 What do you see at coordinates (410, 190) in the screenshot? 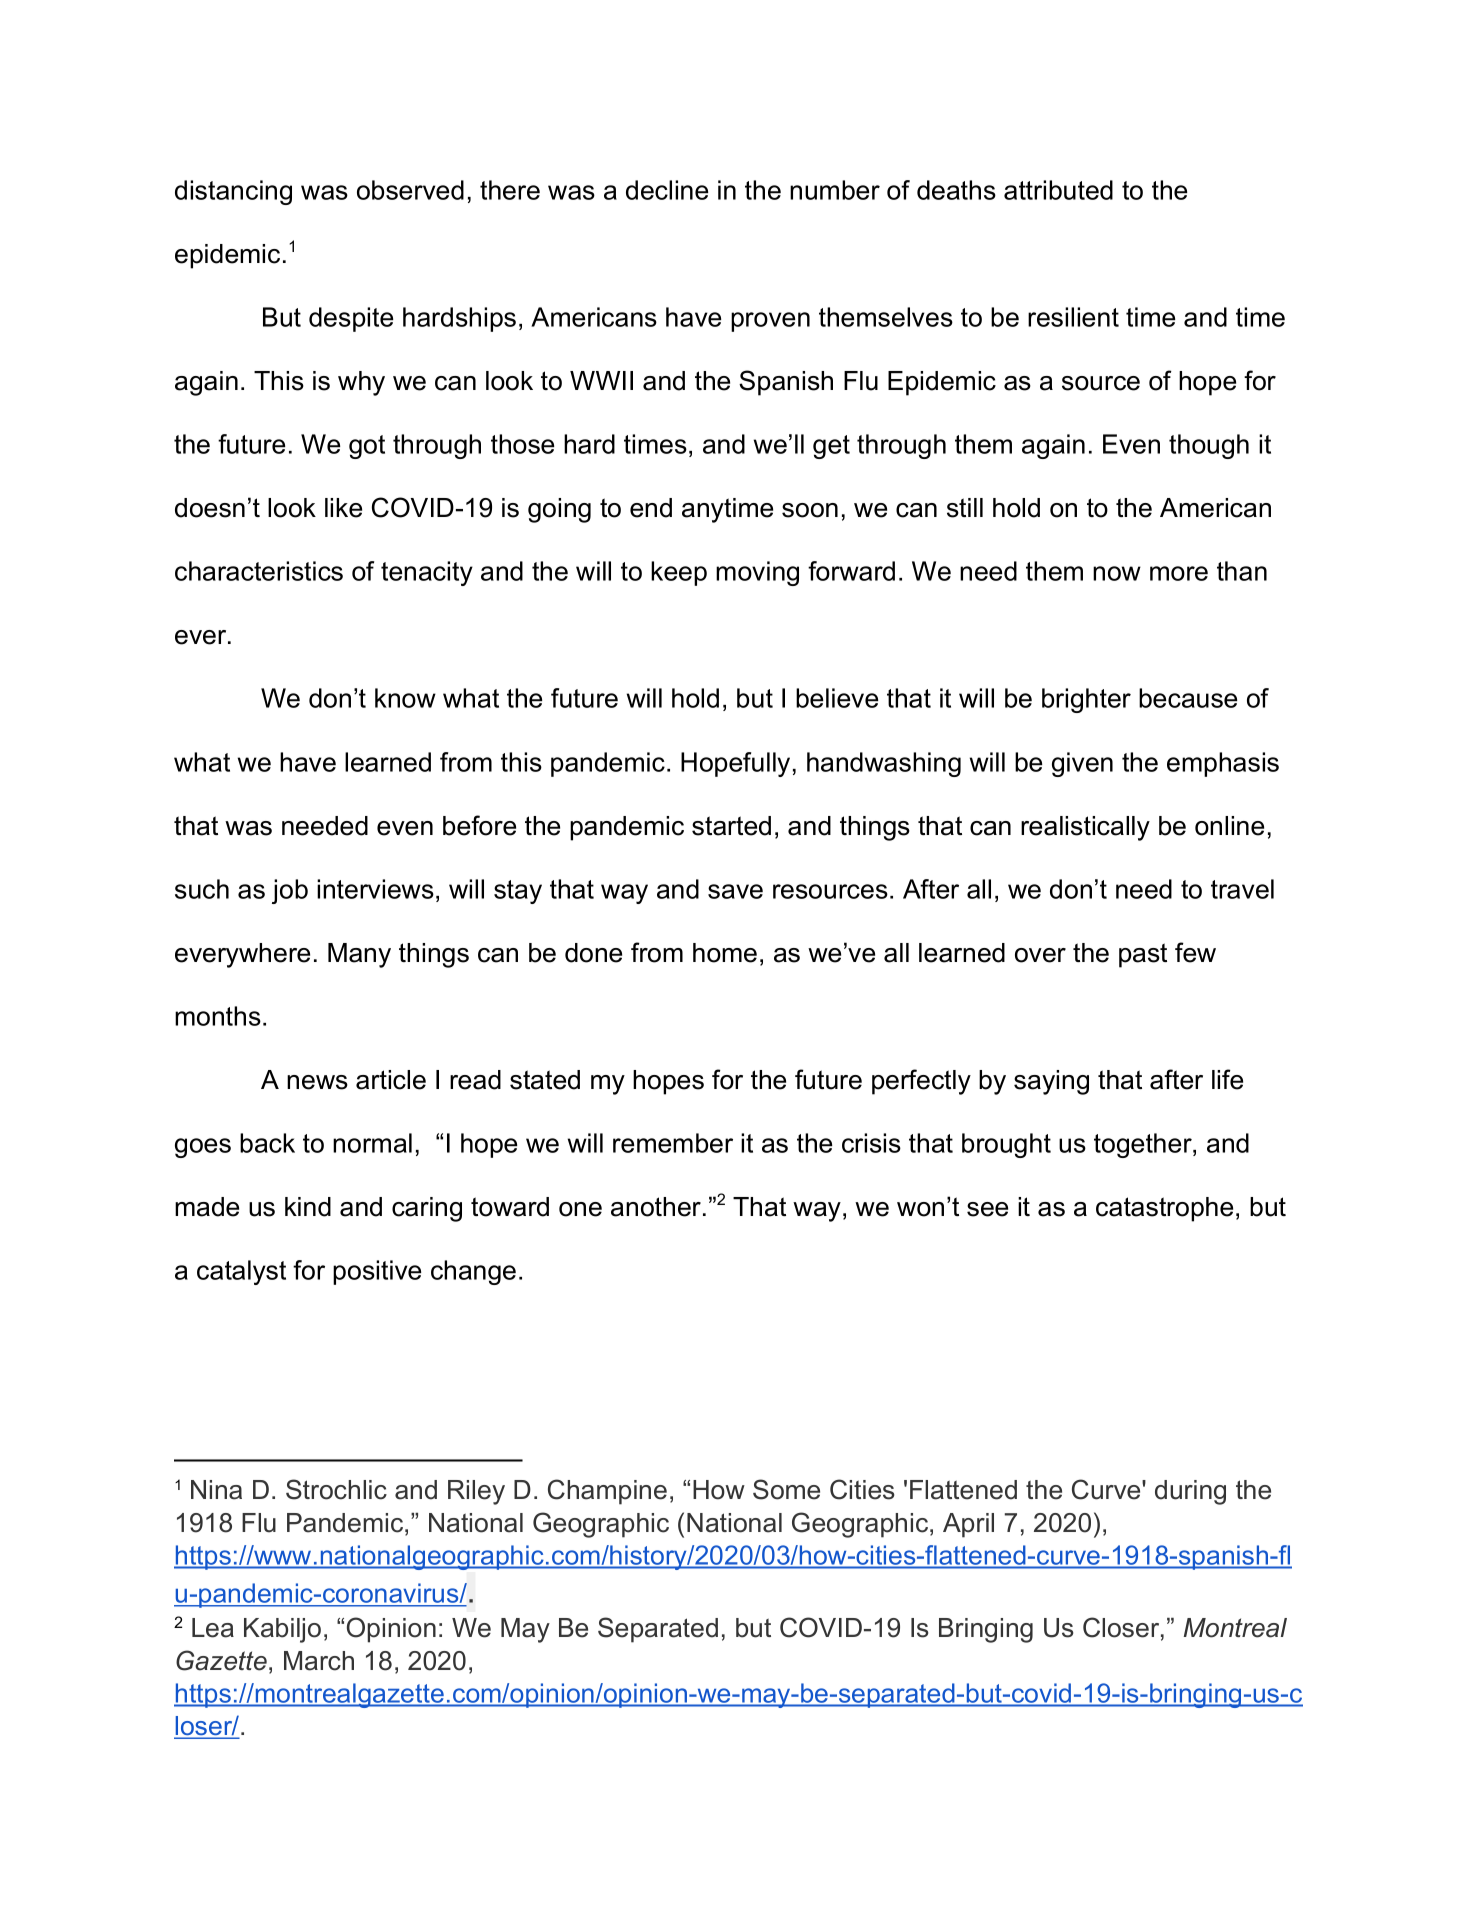
I see `observed` at bounding box center [410, 190].
